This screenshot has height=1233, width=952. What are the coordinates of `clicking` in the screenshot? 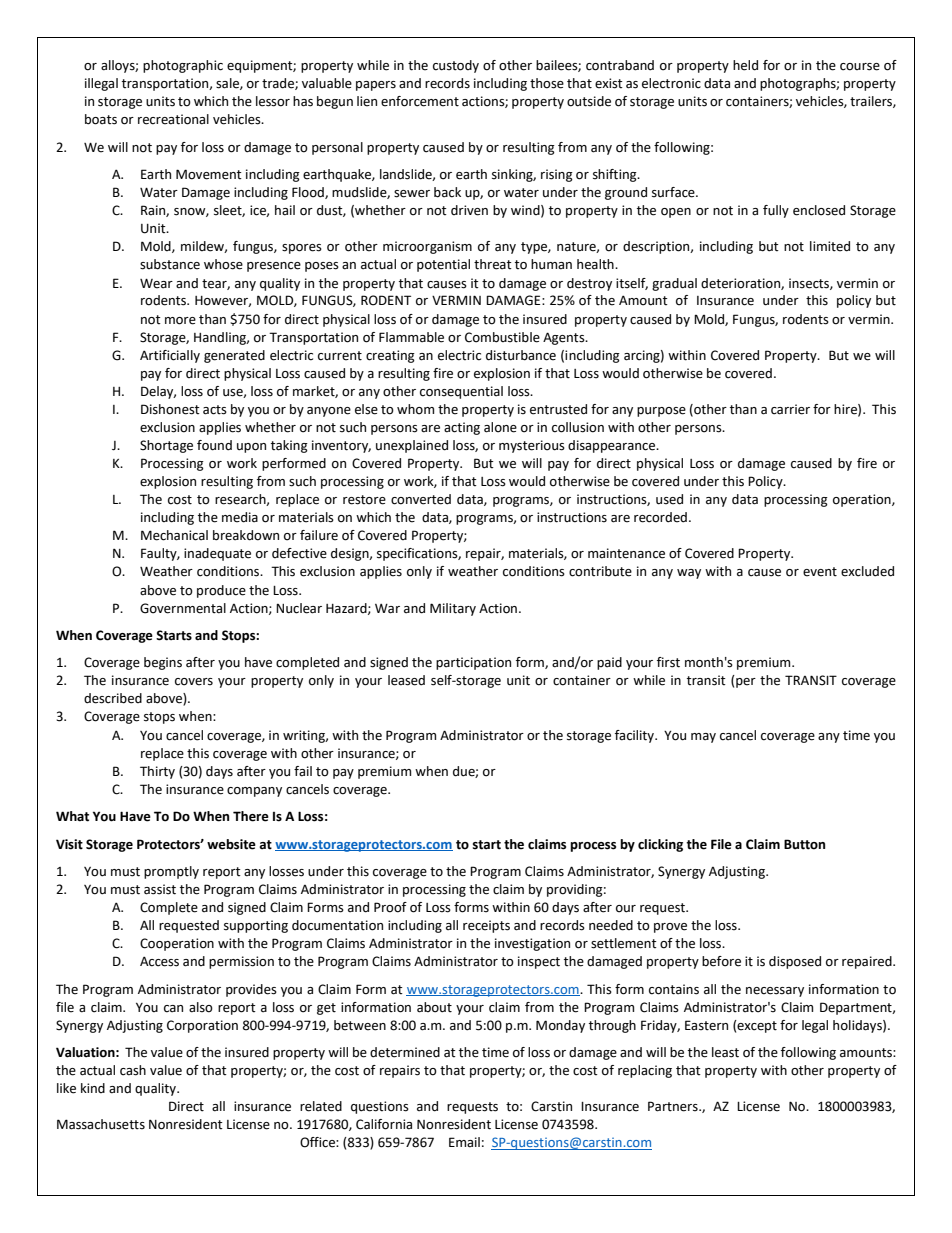 It's located at (660, 845).
